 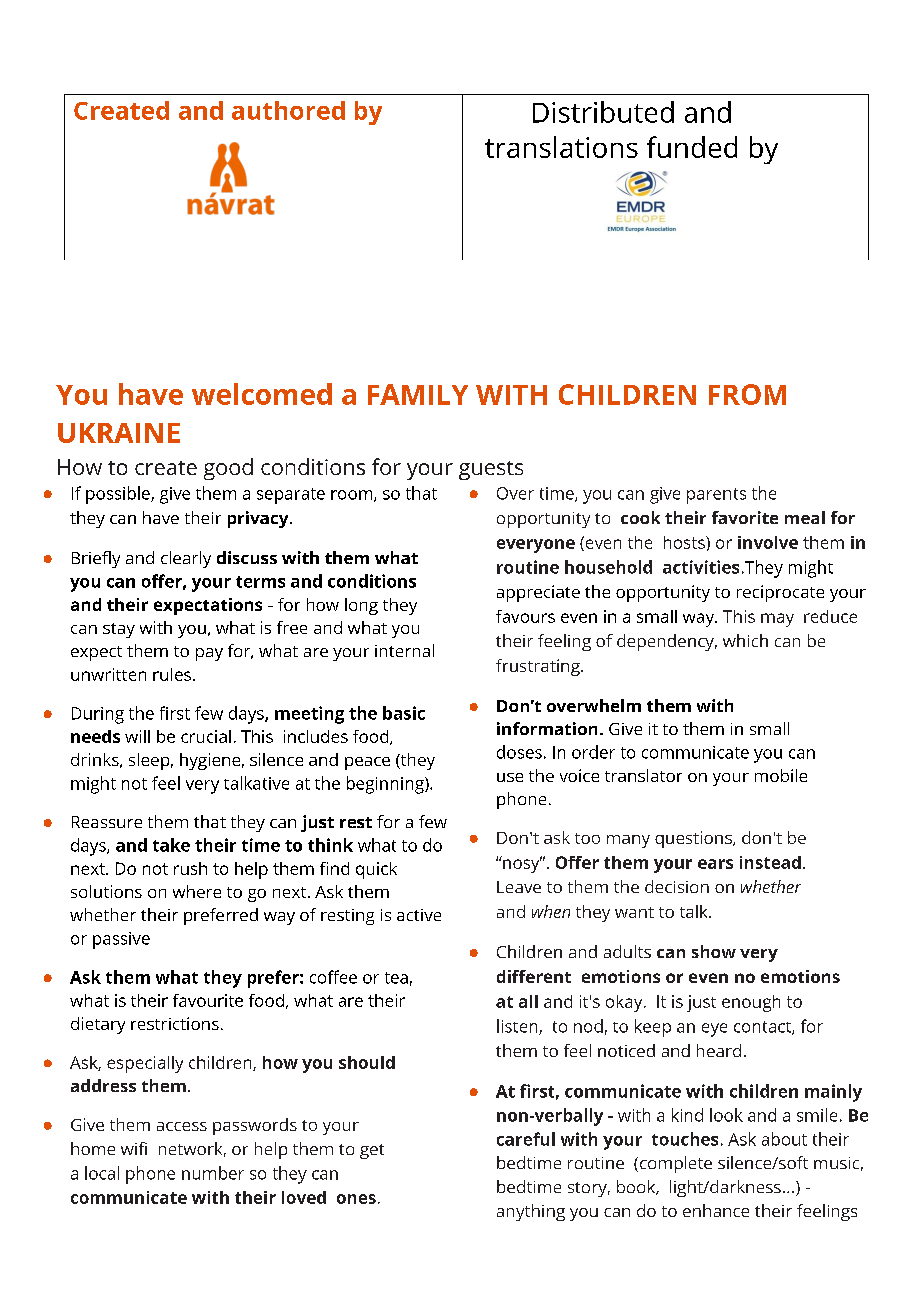 I want to click on anything, so click(x=531, y=1212).
